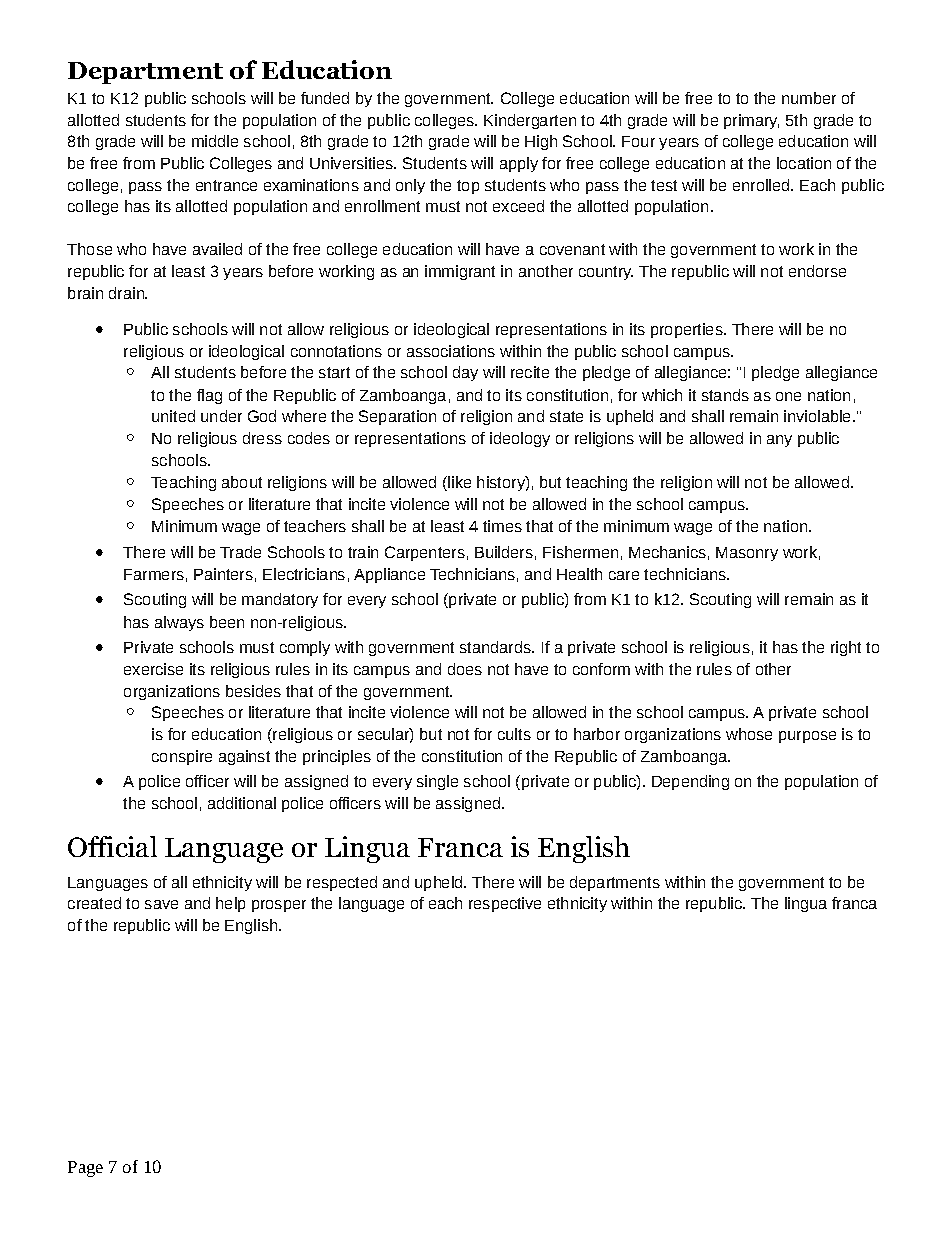  I want to click on single, so click(437, 782).
